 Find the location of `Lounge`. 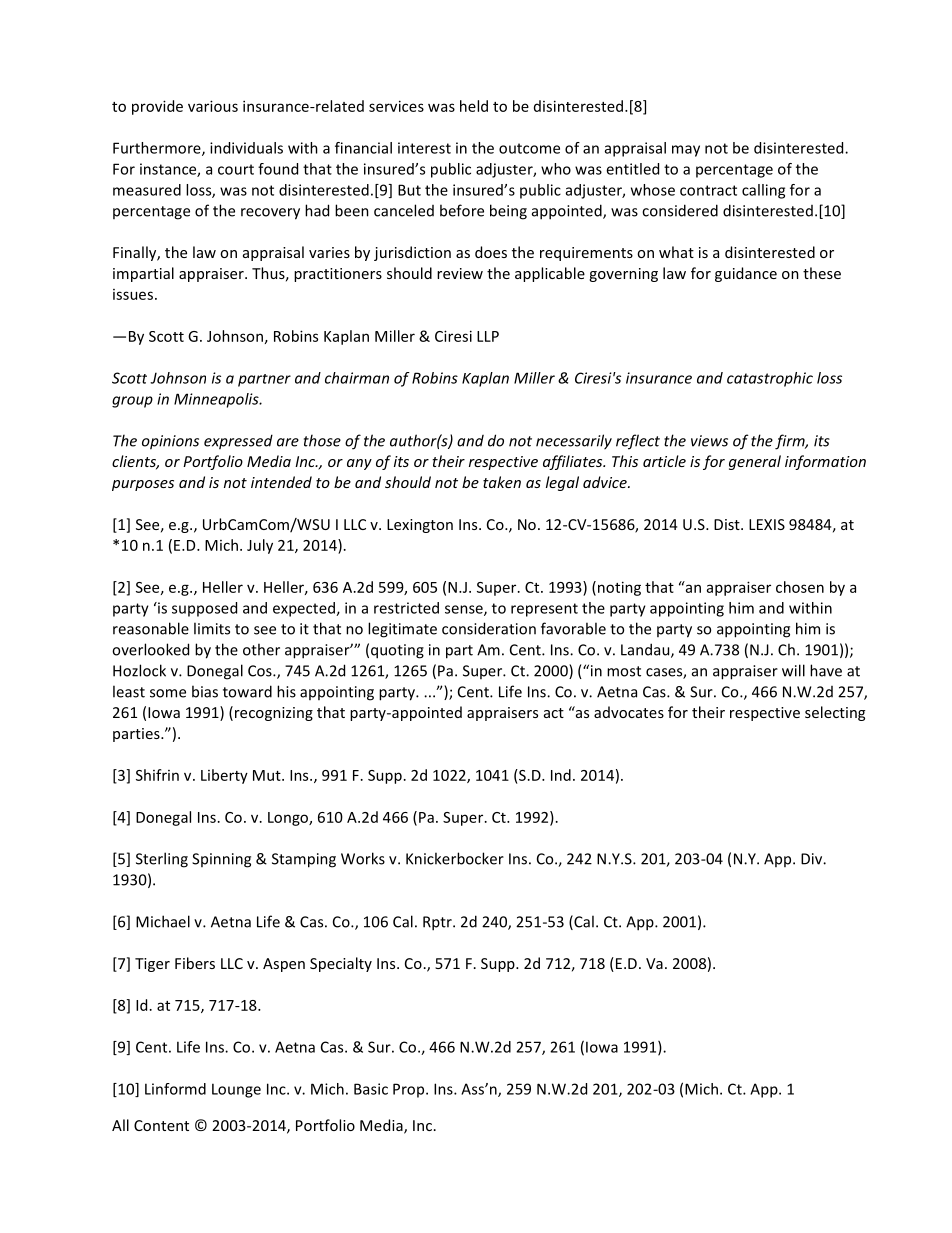

Lounge is located at coordinates (236, 1090).
